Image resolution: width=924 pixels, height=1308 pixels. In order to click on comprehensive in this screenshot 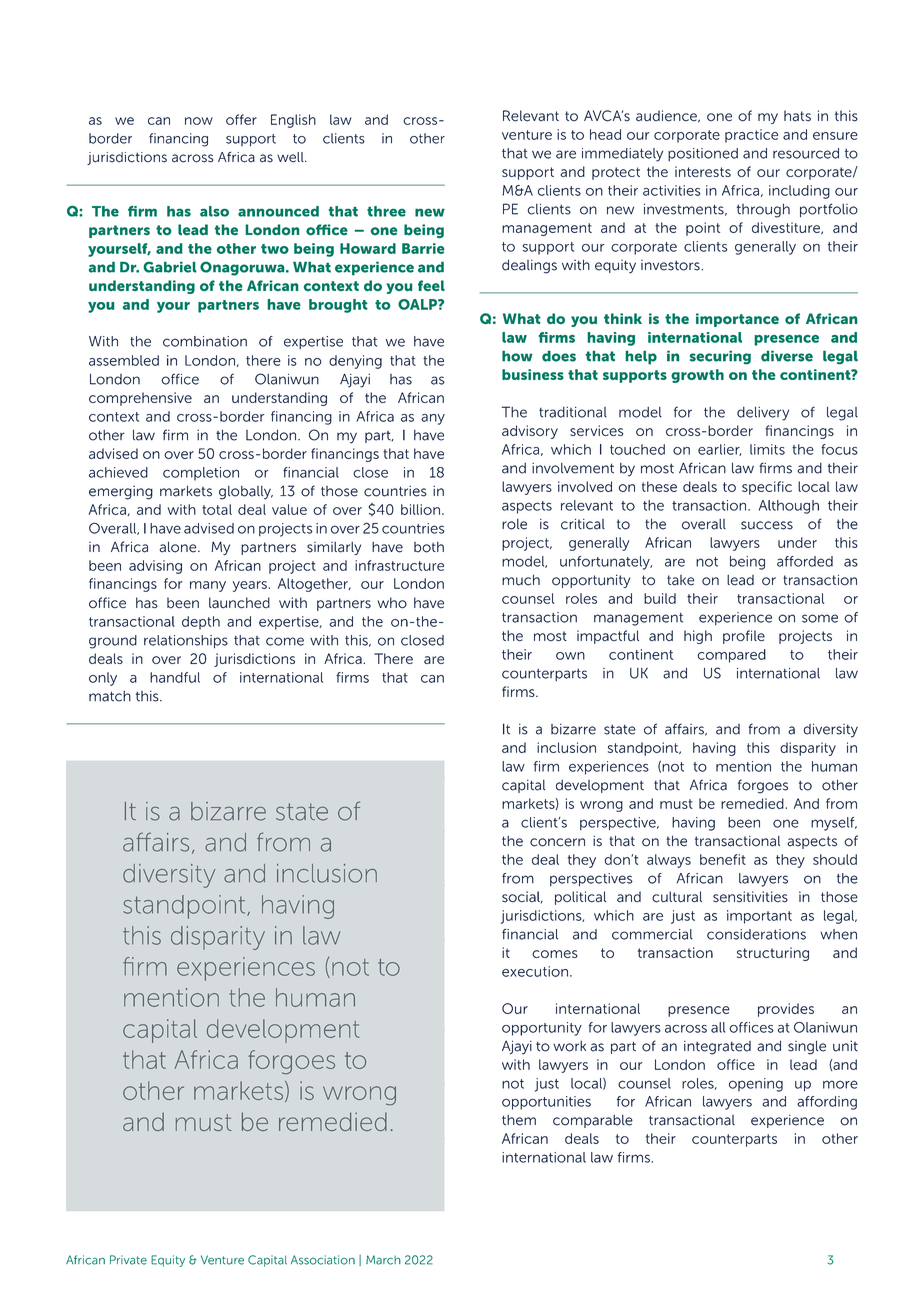, I will do `click(140, 399)`.
